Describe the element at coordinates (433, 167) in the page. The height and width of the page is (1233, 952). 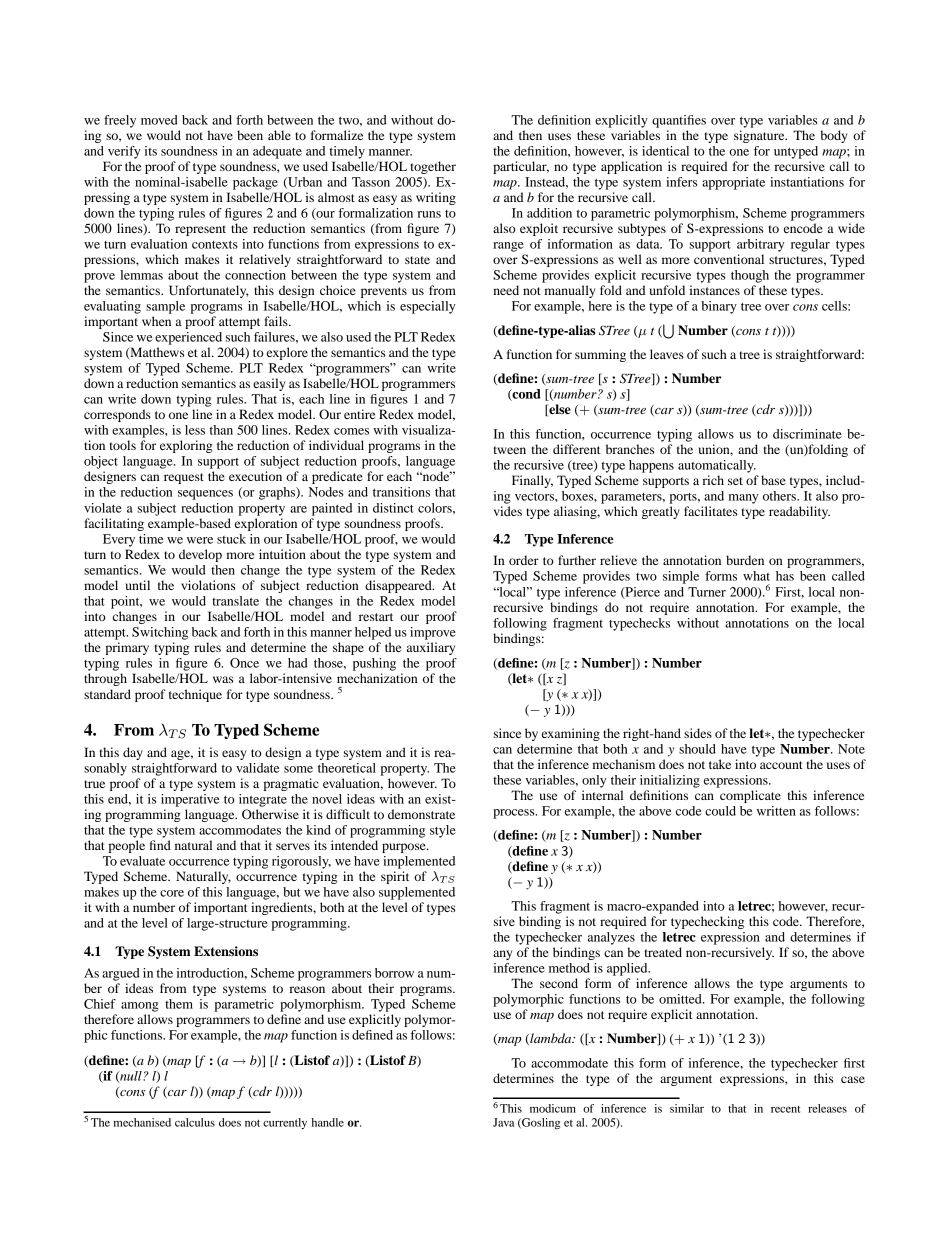
I see `together` at that location.
